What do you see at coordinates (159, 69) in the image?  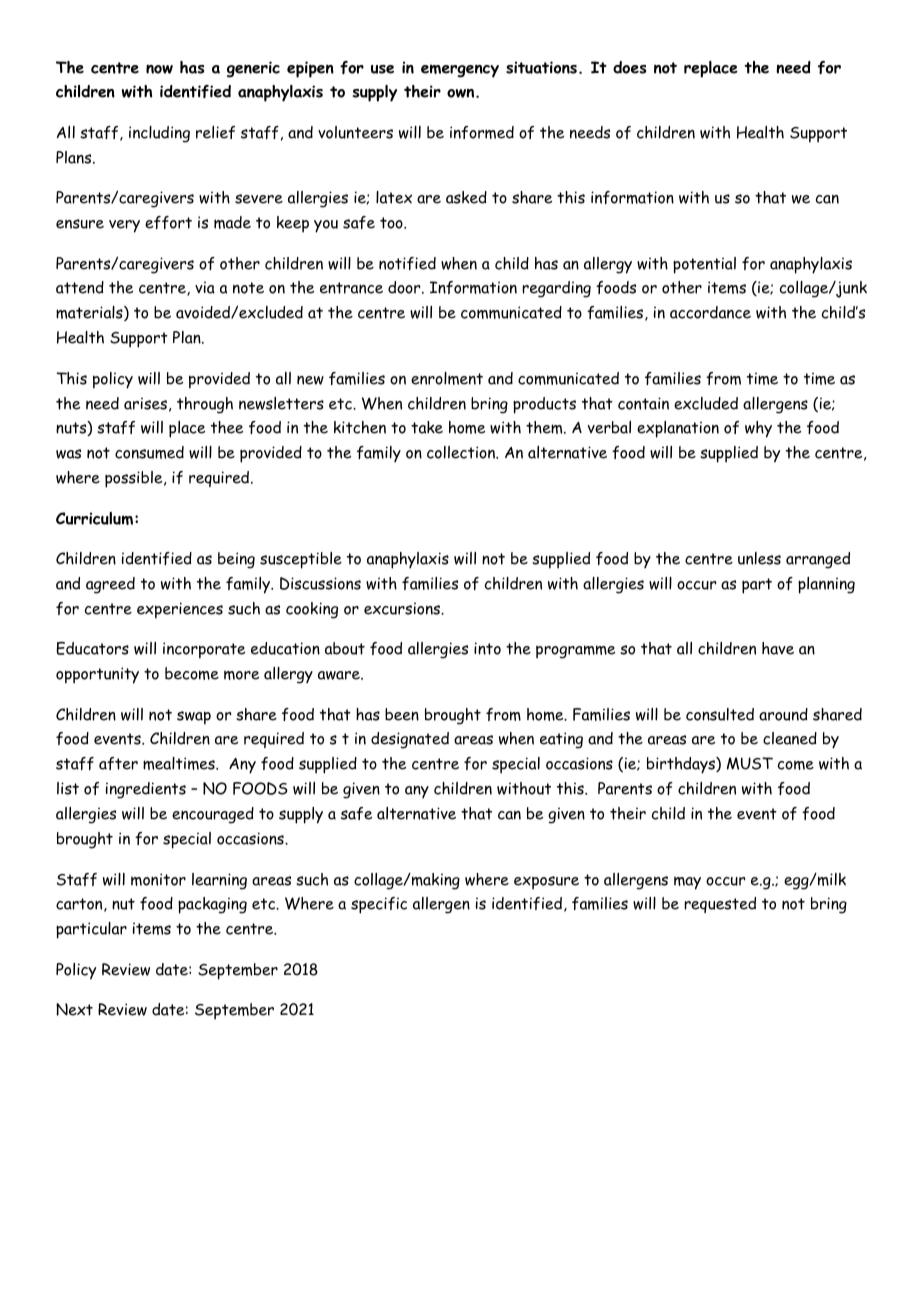 I see `now` at bounding box center [159, 69].
